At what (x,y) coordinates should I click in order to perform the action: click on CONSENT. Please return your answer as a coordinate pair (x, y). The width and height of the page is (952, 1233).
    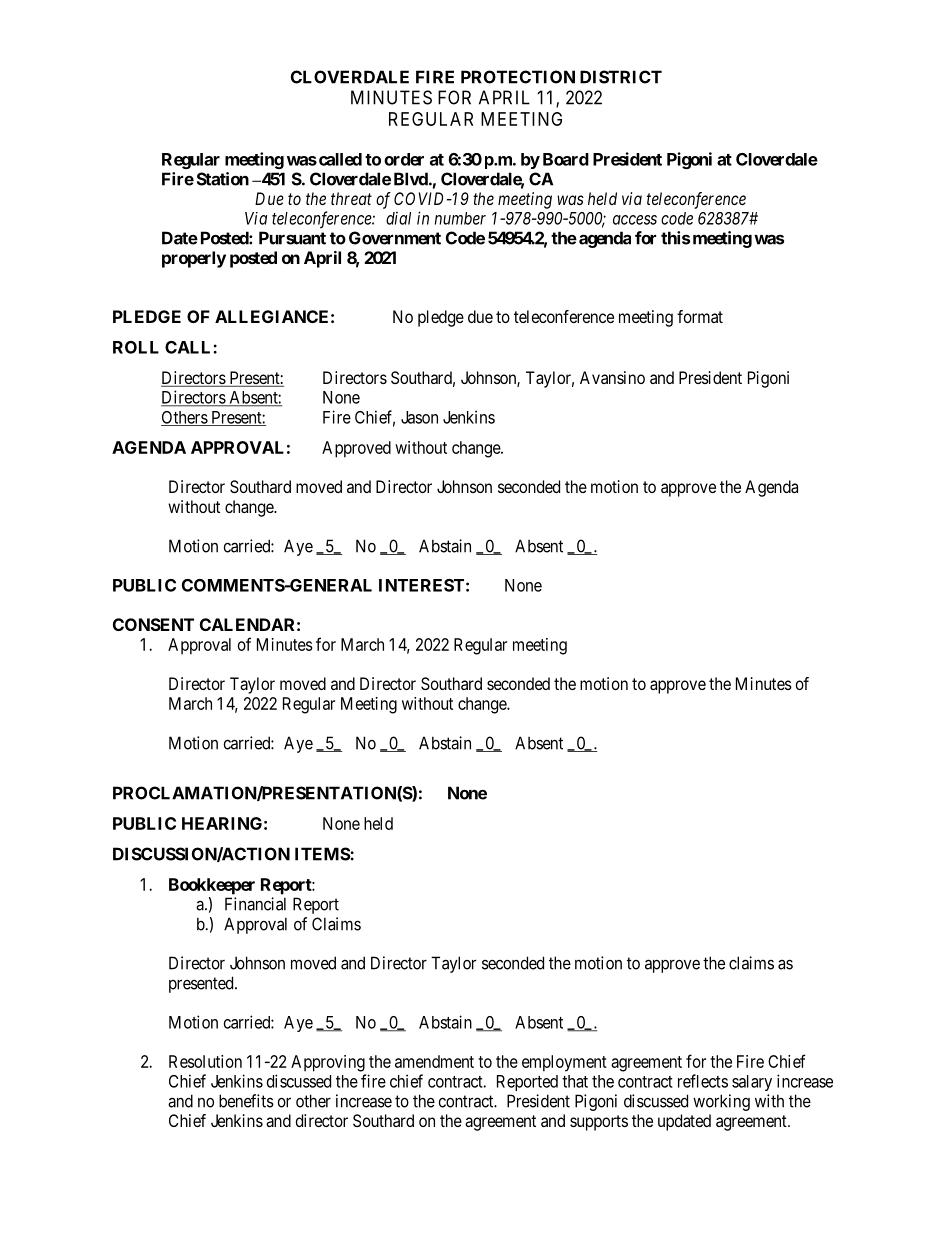
    Looking at the image, I should click on (153, 624).
